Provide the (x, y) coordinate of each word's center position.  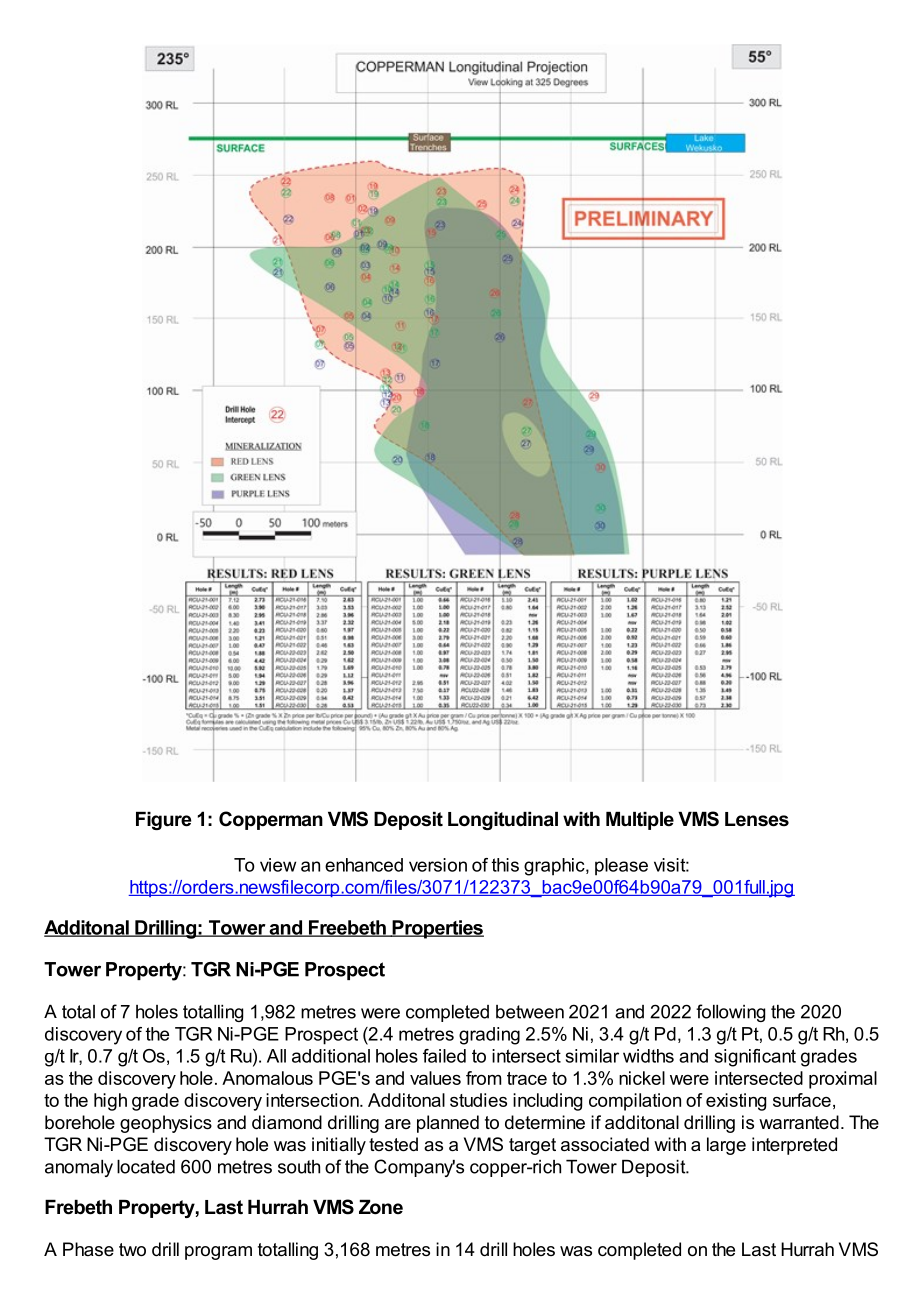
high (110, 1102)
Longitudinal (503, 821)
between (530, 1012)
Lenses (757, 819)
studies (478, 1100)
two (132, 1250)
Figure (163, 821)
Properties (437, 929)
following (730, 1013)
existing (736, 1102)
